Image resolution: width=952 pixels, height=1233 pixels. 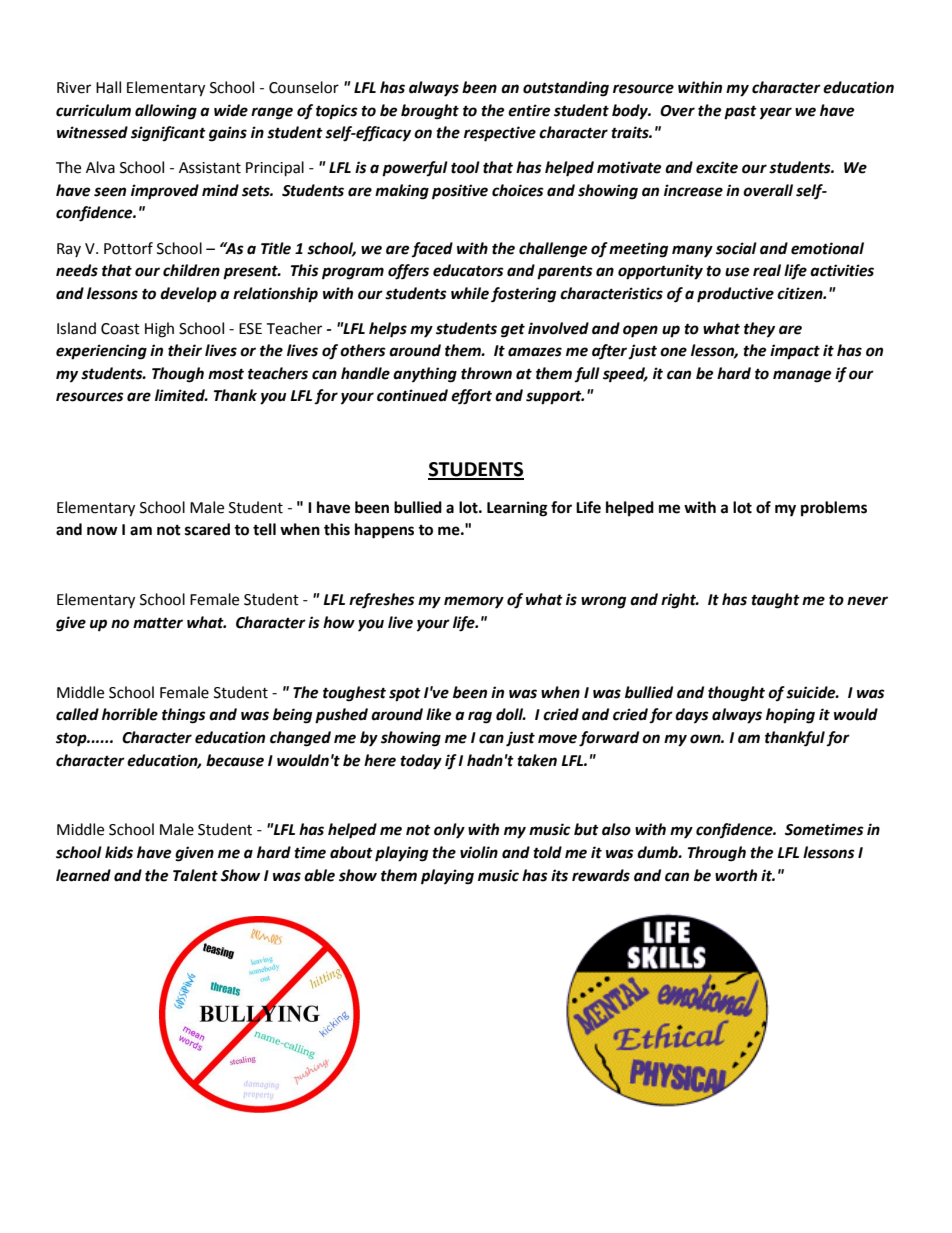 What do you see at coordinates (188, 295) in the document?
I see `develop` at bounding box center [188, 295].
